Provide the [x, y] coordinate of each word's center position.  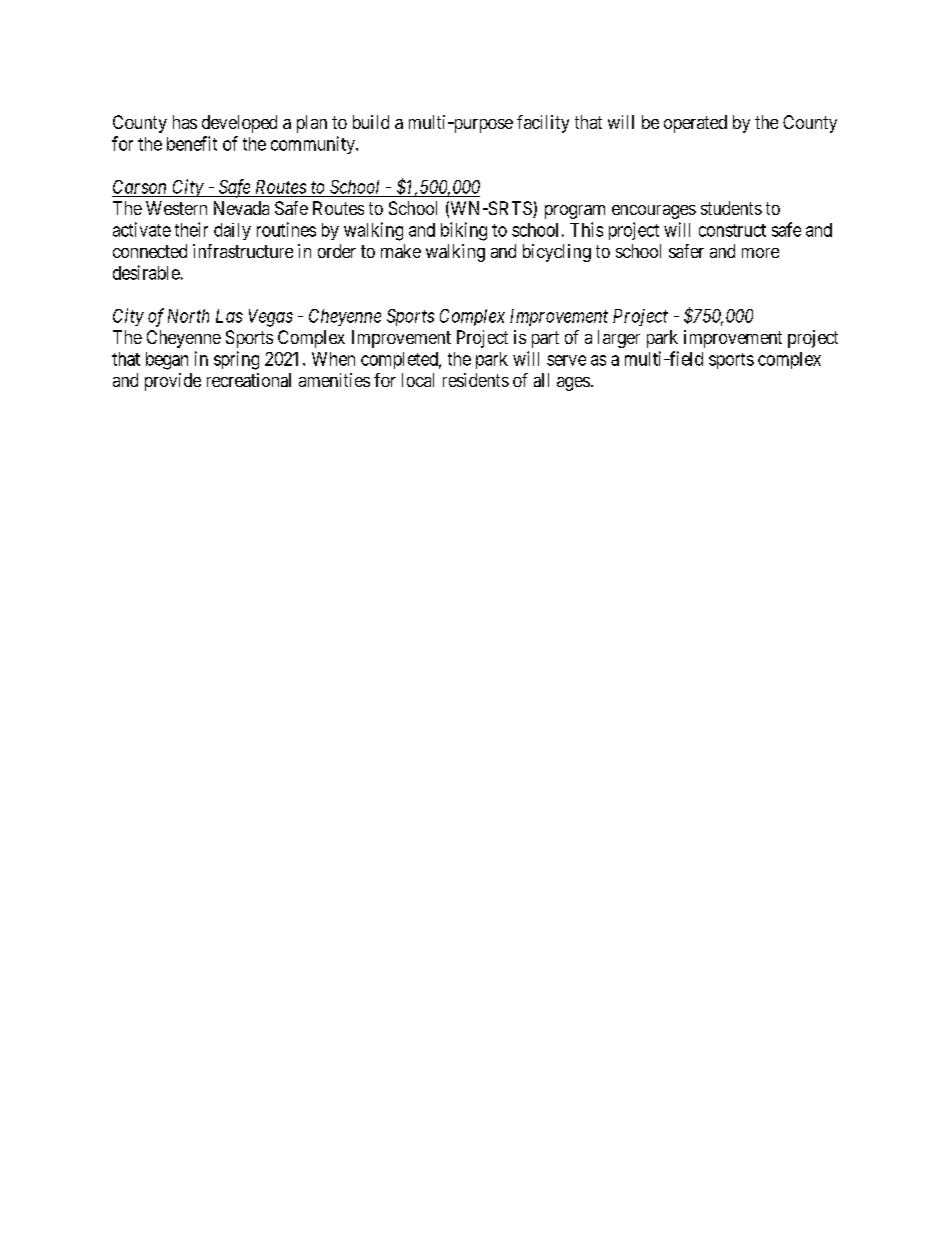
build [371, 122]
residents [476, 380]
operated [695, 124]
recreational [249, 380]
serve [566, 360]
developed [239, 124]
